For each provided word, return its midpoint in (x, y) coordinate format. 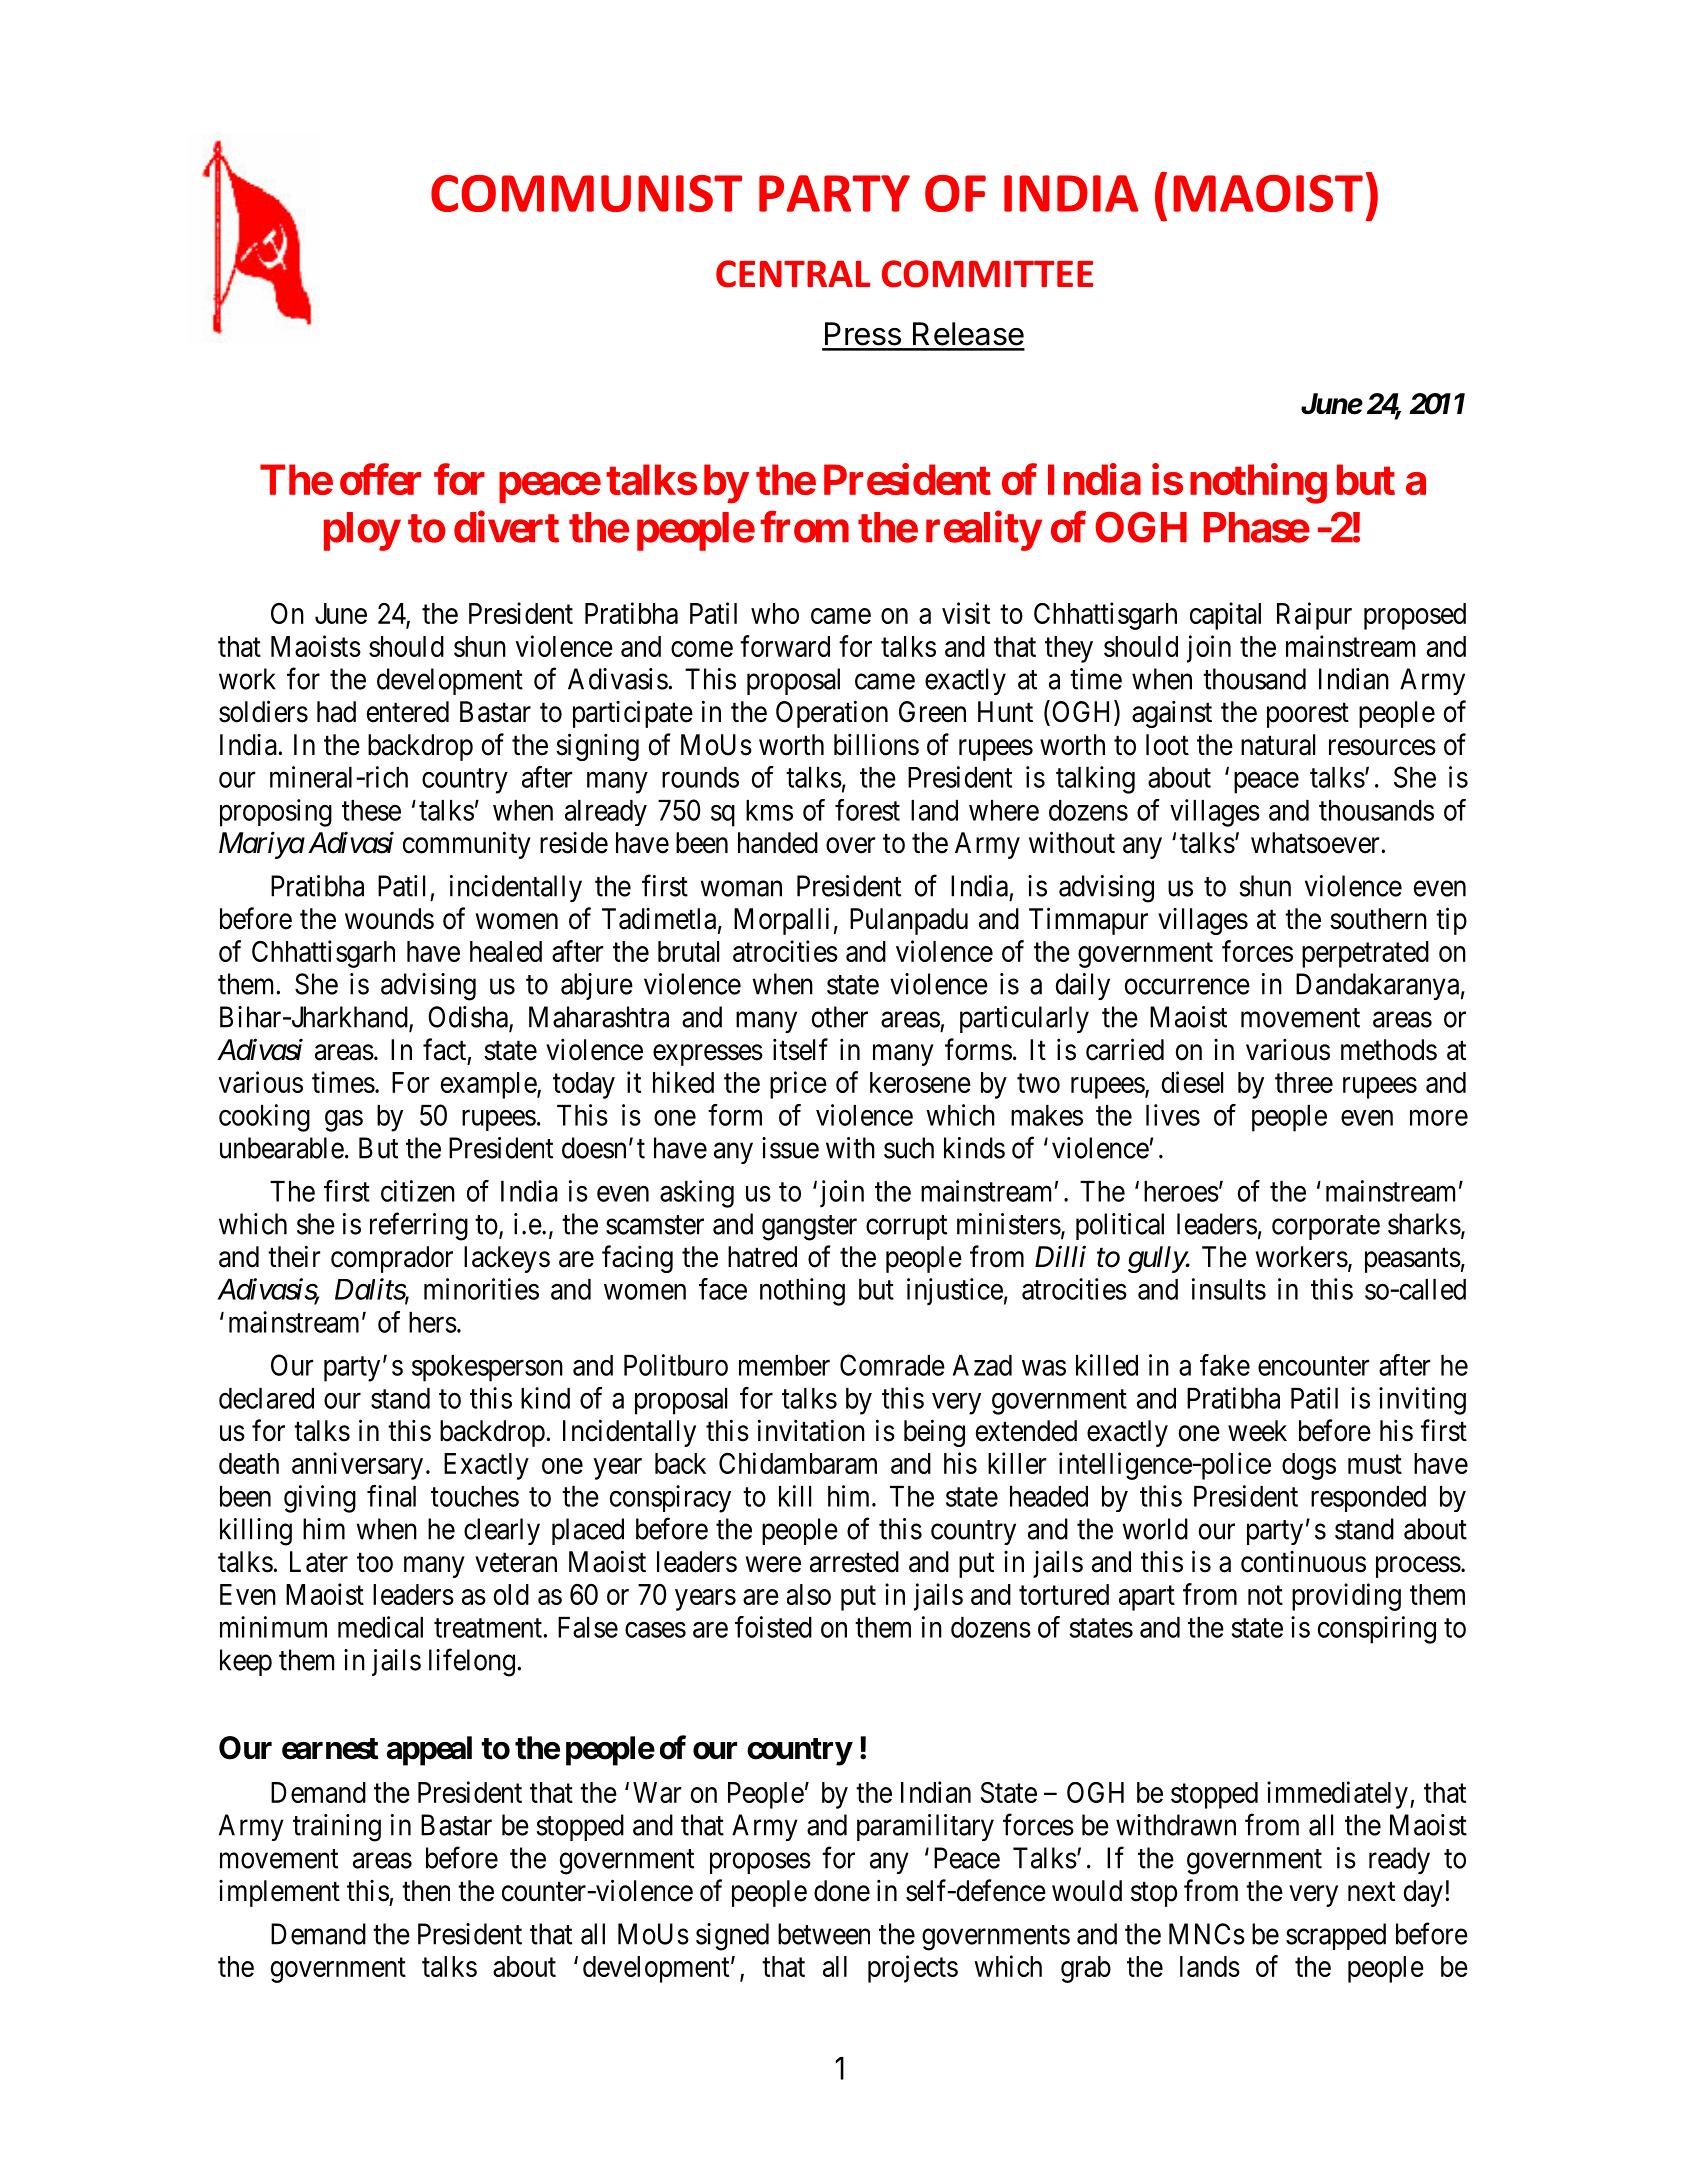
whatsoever (1315, 843)
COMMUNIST (586, 193)
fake (1225, 1365)
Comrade (892, 1365)
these (371, 810)
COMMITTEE (987, 274)
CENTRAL (793, 274)
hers (433, 1322)
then (426, 1891)
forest (867, 810)
